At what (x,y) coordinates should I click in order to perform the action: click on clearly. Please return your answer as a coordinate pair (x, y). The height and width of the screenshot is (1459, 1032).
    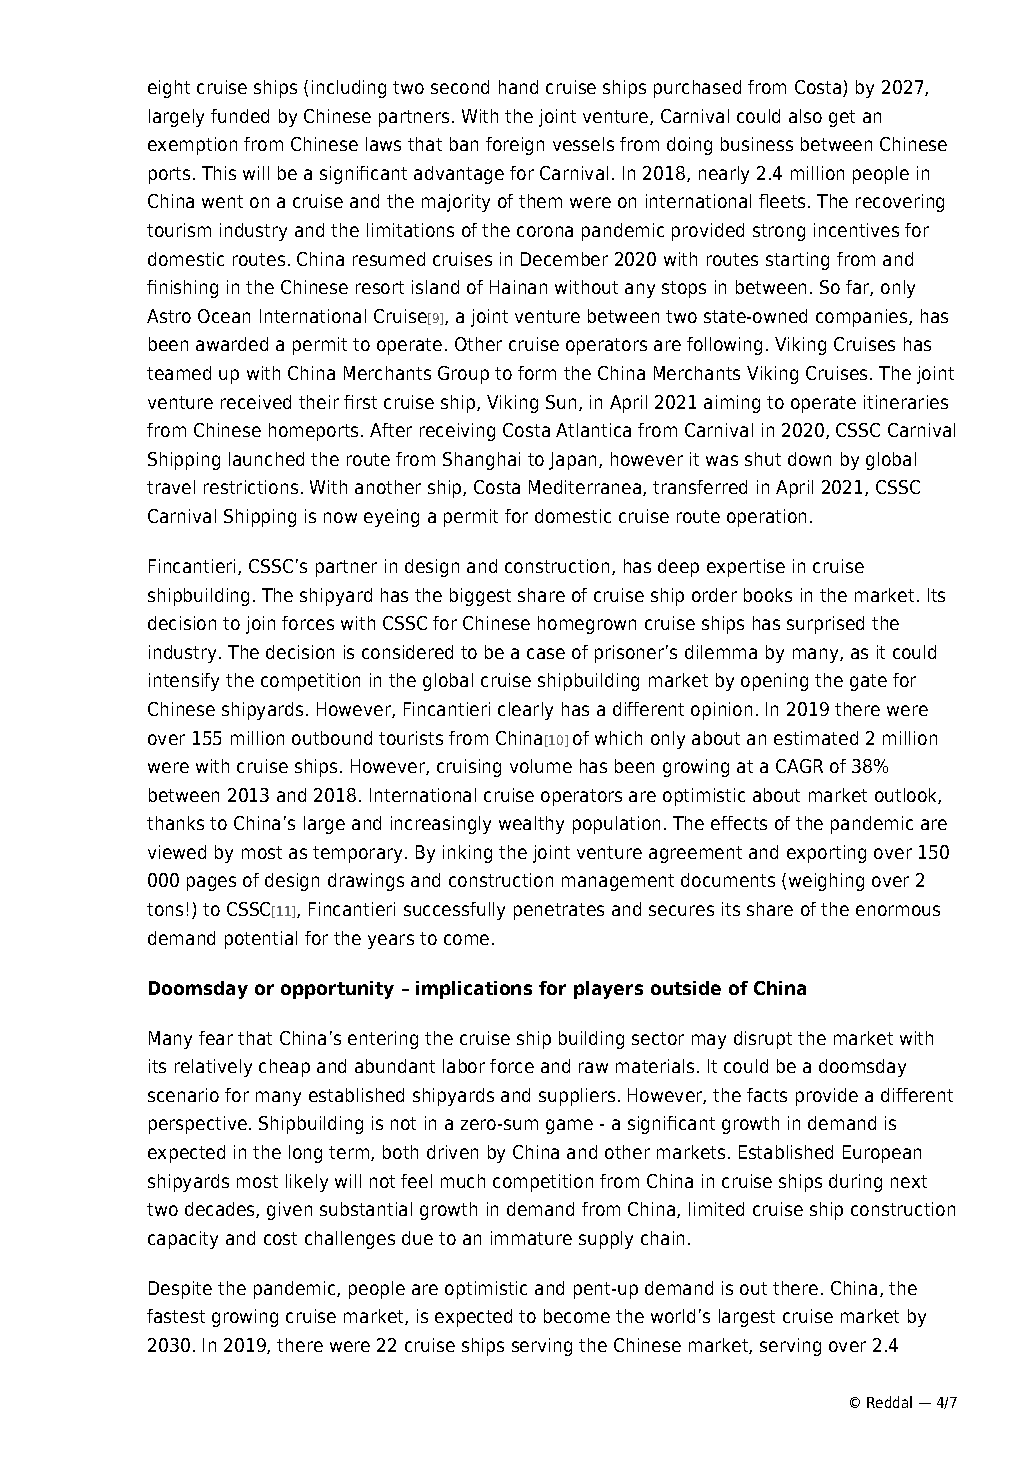
    Looking at the image, I should click on (525, 711).
